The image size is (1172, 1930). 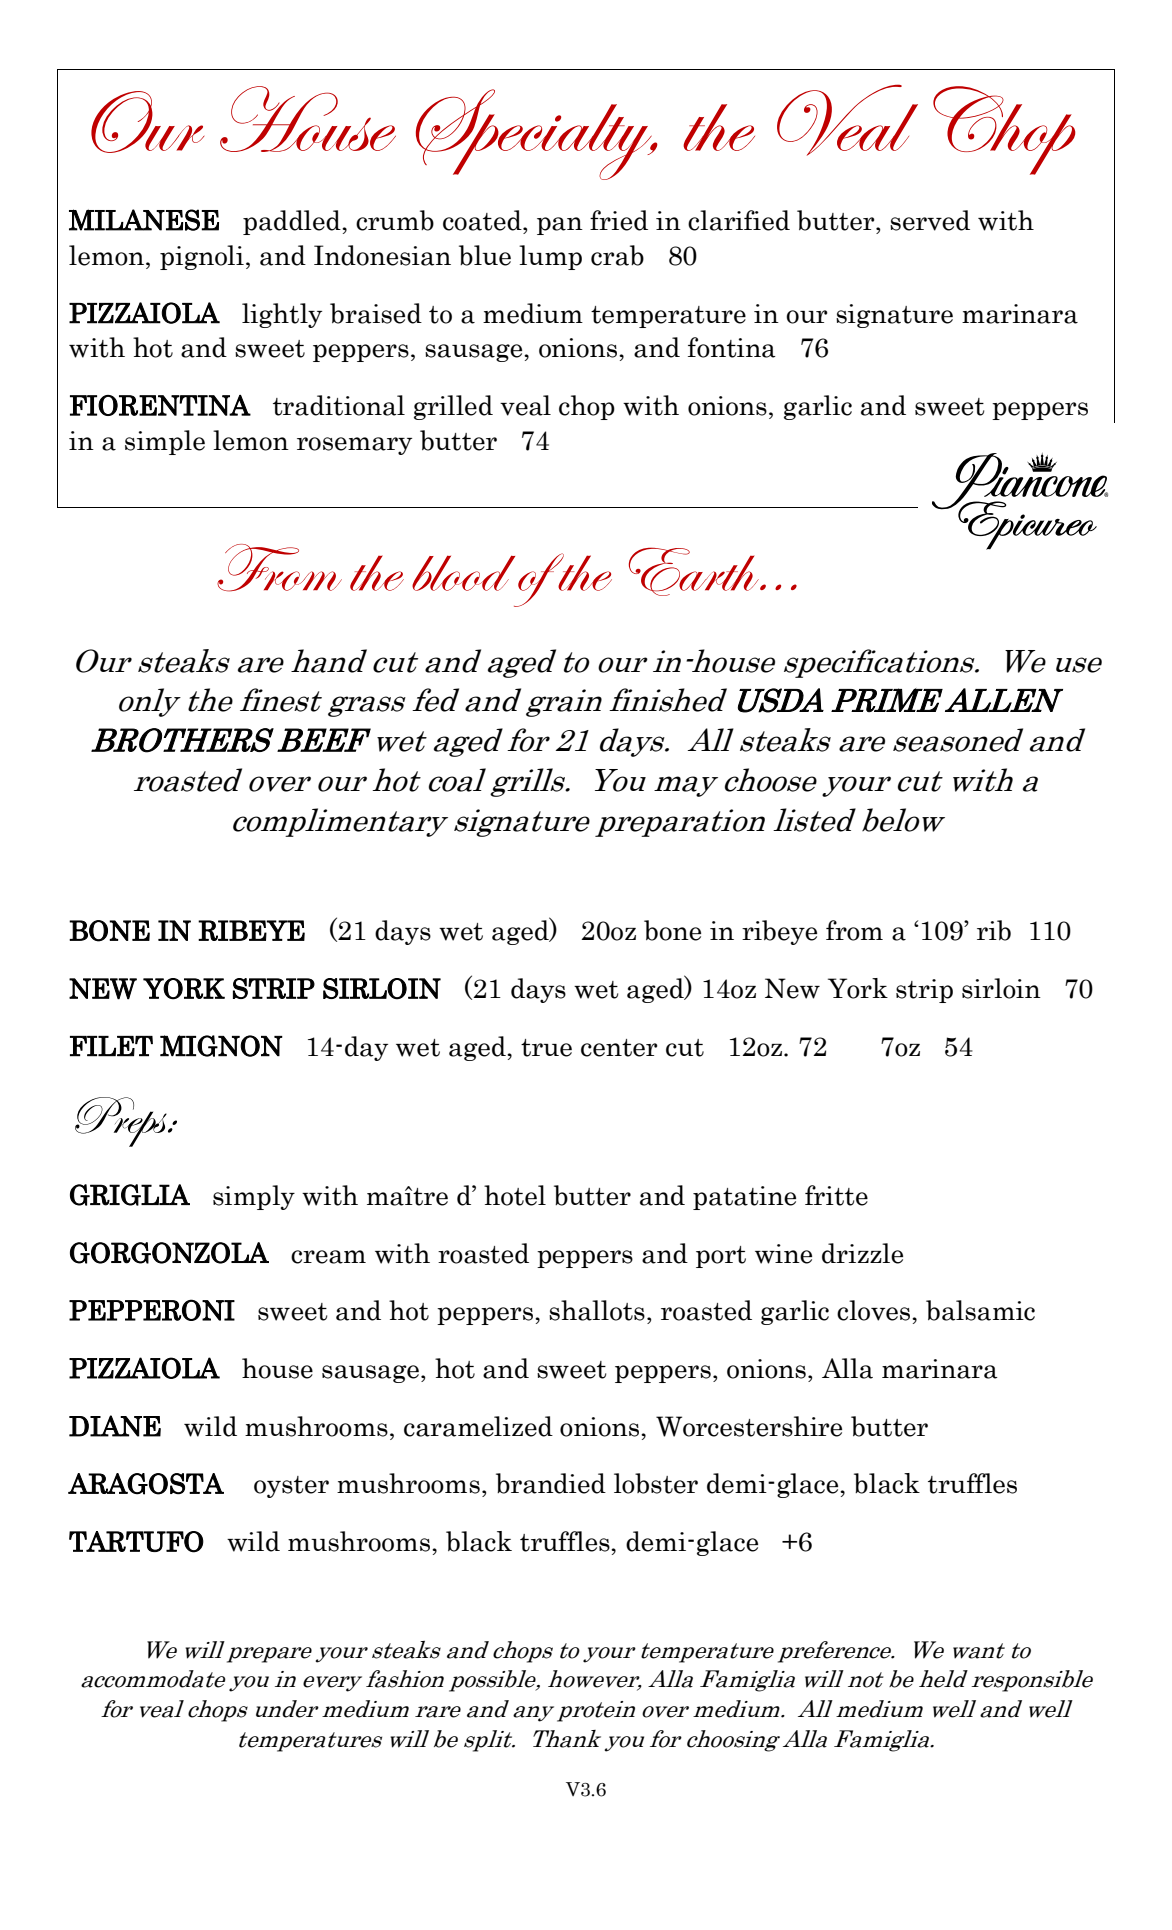 What do you see at coordinates (721, 1257) in the screenshot?
I see `port` at bounding box center [721, 1257].
